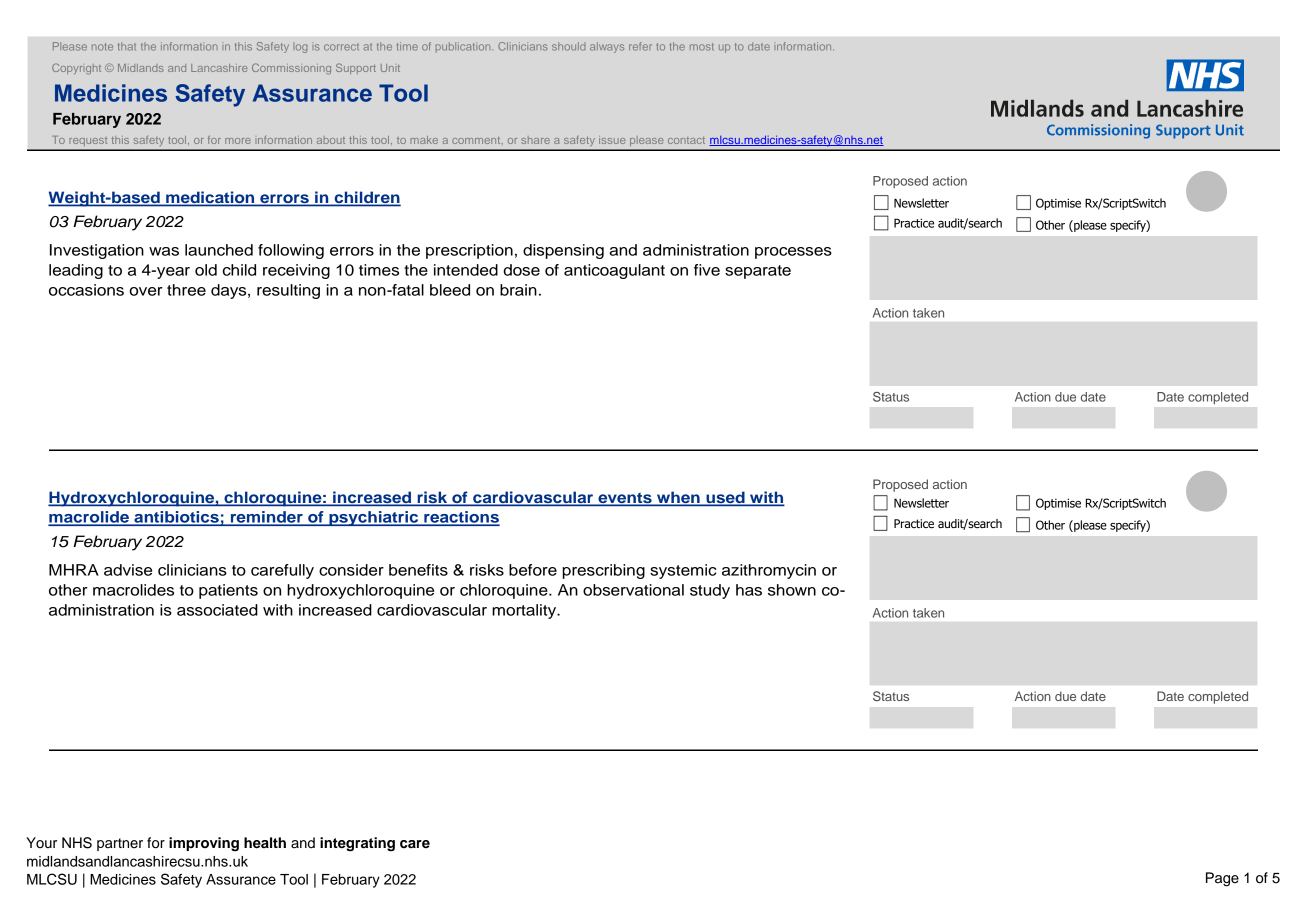 The image size is (1308, 924). What do you see at coordinates (702, 47) in the image?
I see `most` at bounding box center [702, 47].
